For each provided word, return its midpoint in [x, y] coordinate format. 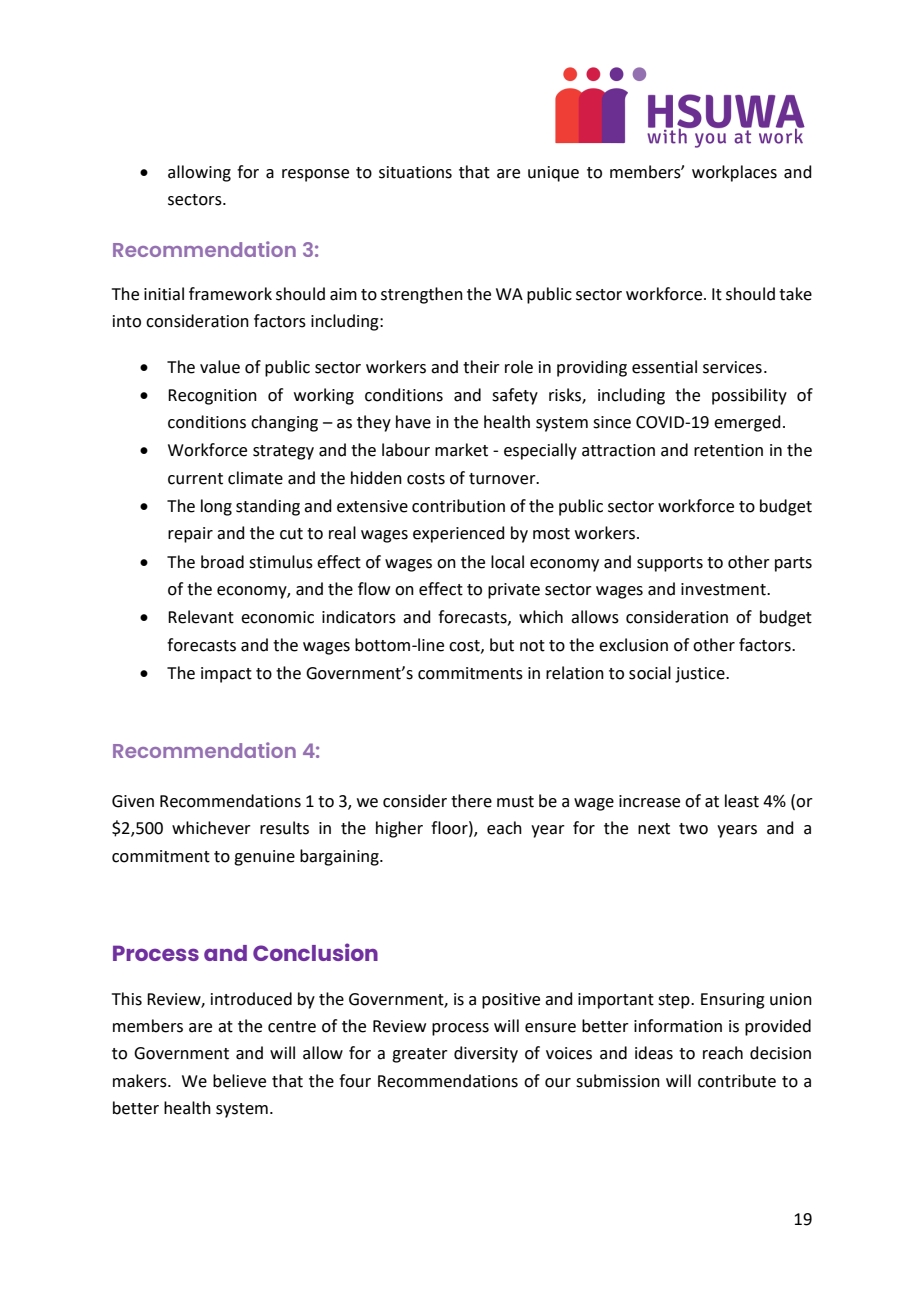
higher [399, 829]
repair [190, 535]
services [732, 367]
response [315, 175]
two [693, 829]
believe [239, 1081]
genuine [264, 858]
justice [701, 675]
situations [415, 172]
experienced [459, 534]
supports [670, 564]
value [220, 367]
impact [226, 675]
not [532, 646]
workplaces [734, 173]
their [481, 367]
